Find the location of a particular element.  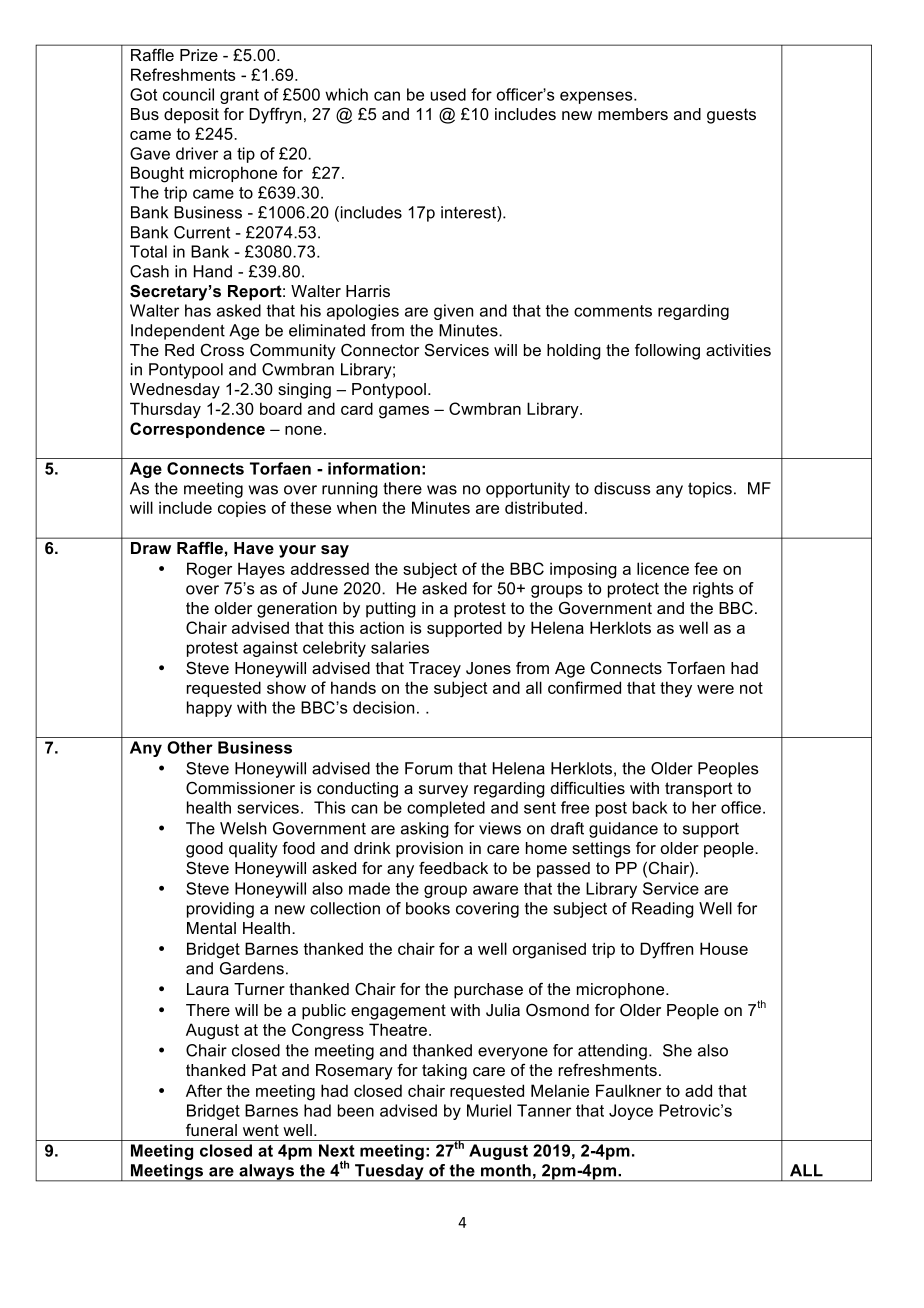

topics is located at coordinates (710, 490).
